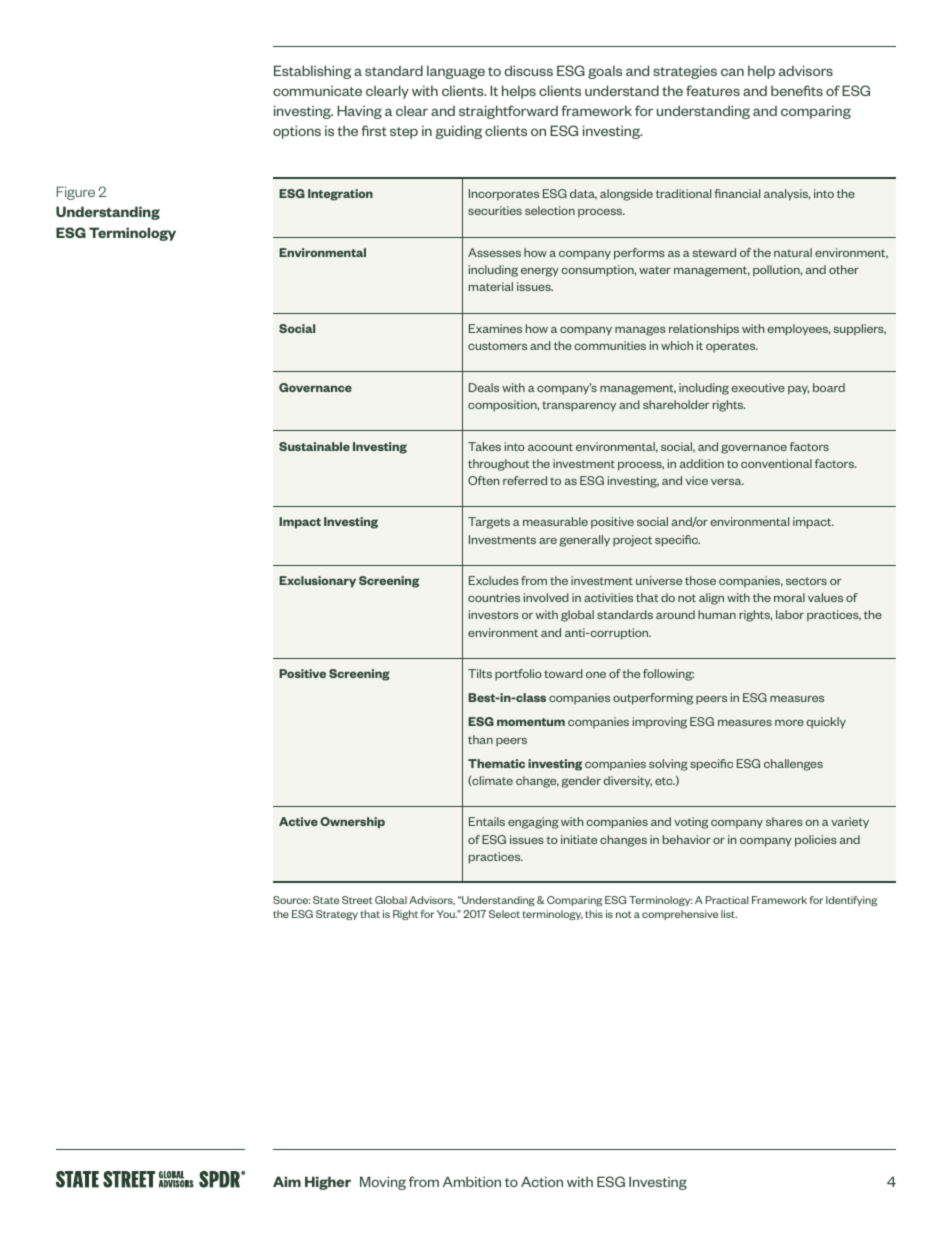  I want to click on Aim, so click(287, 1181).
